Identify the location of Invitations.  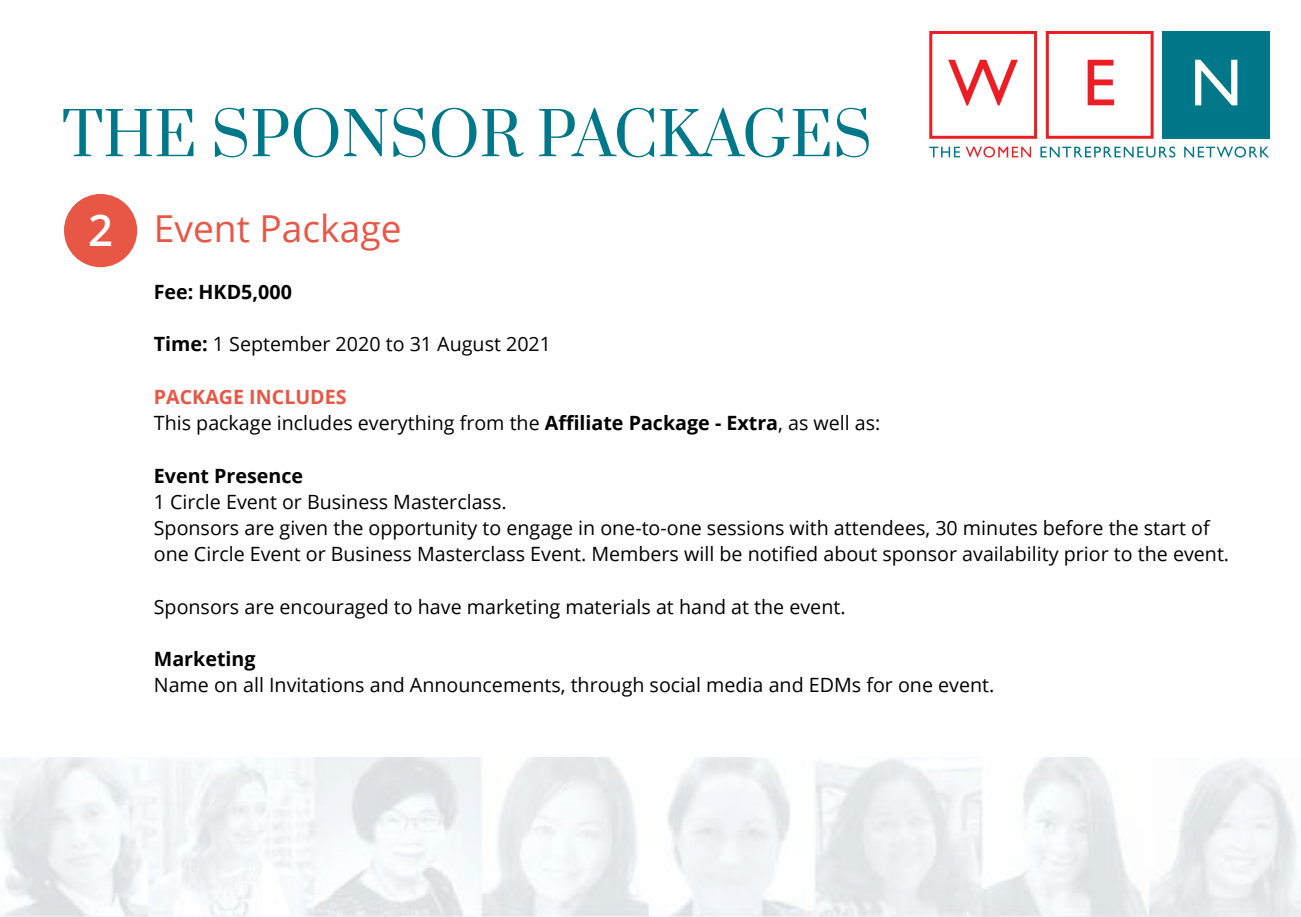
(317, 685).
